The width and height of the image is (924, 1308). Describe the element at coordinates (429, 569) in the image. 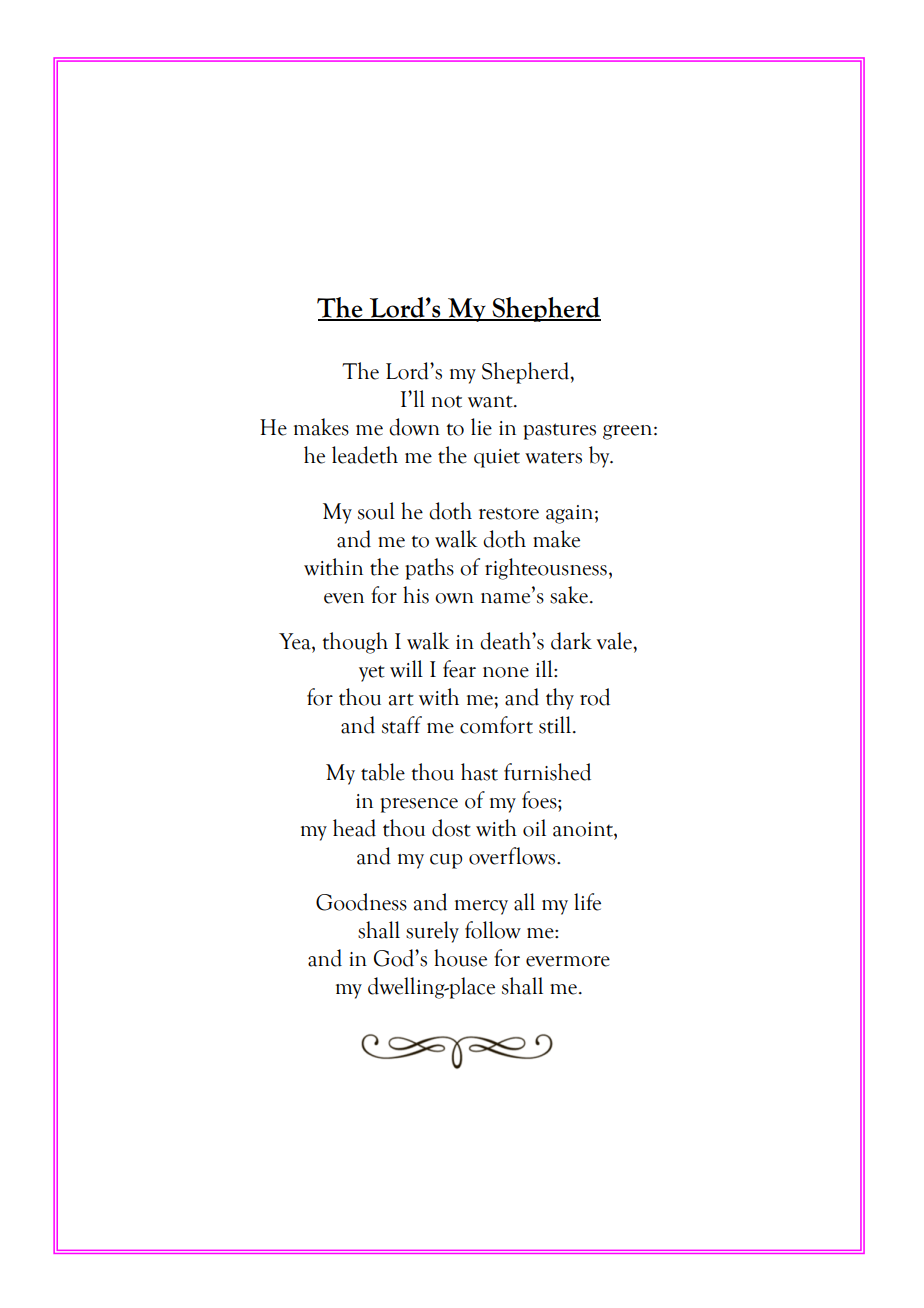

I see `paths` at that location.
